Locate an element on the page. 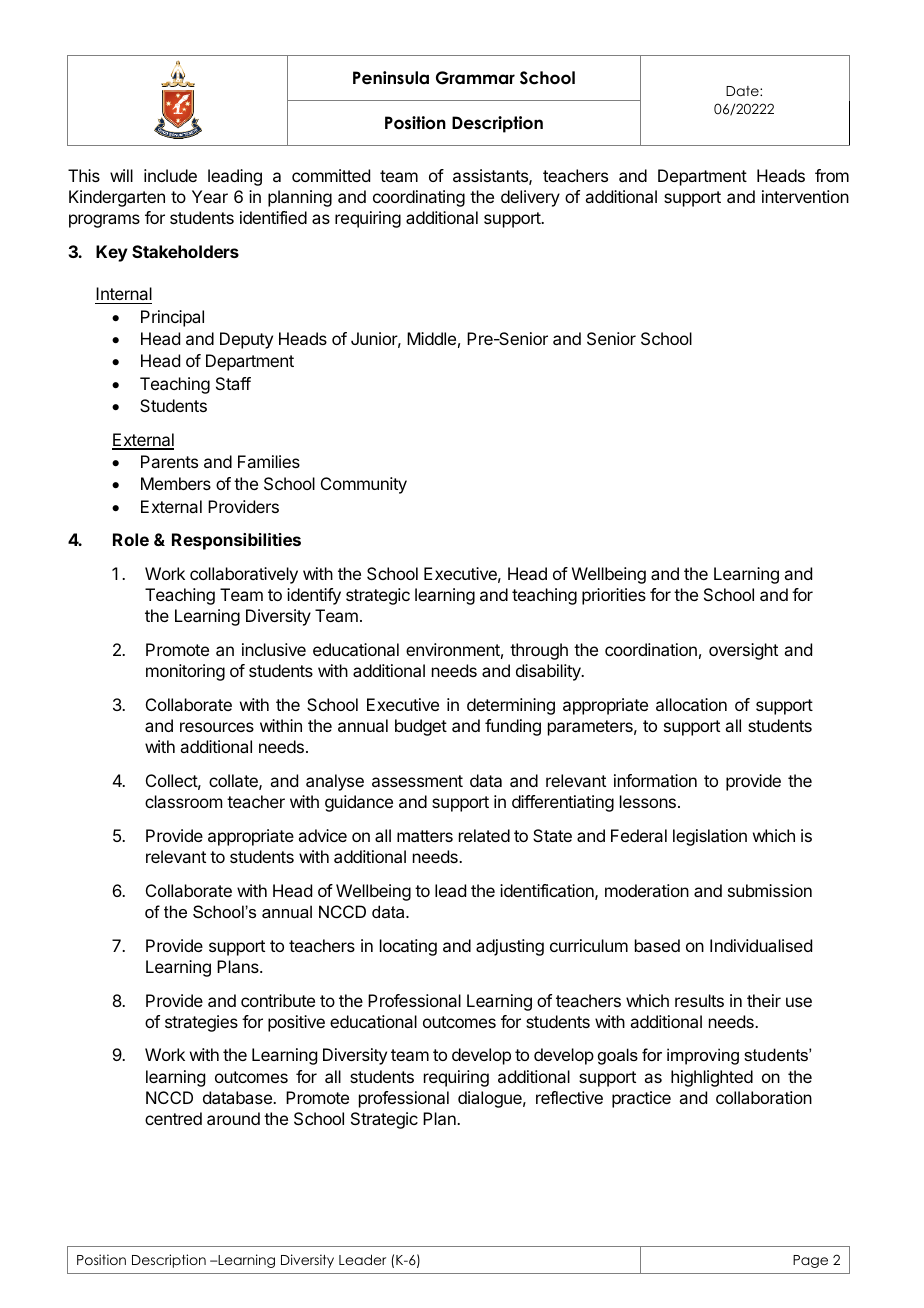  Members is located at coordinates (176, 483).
